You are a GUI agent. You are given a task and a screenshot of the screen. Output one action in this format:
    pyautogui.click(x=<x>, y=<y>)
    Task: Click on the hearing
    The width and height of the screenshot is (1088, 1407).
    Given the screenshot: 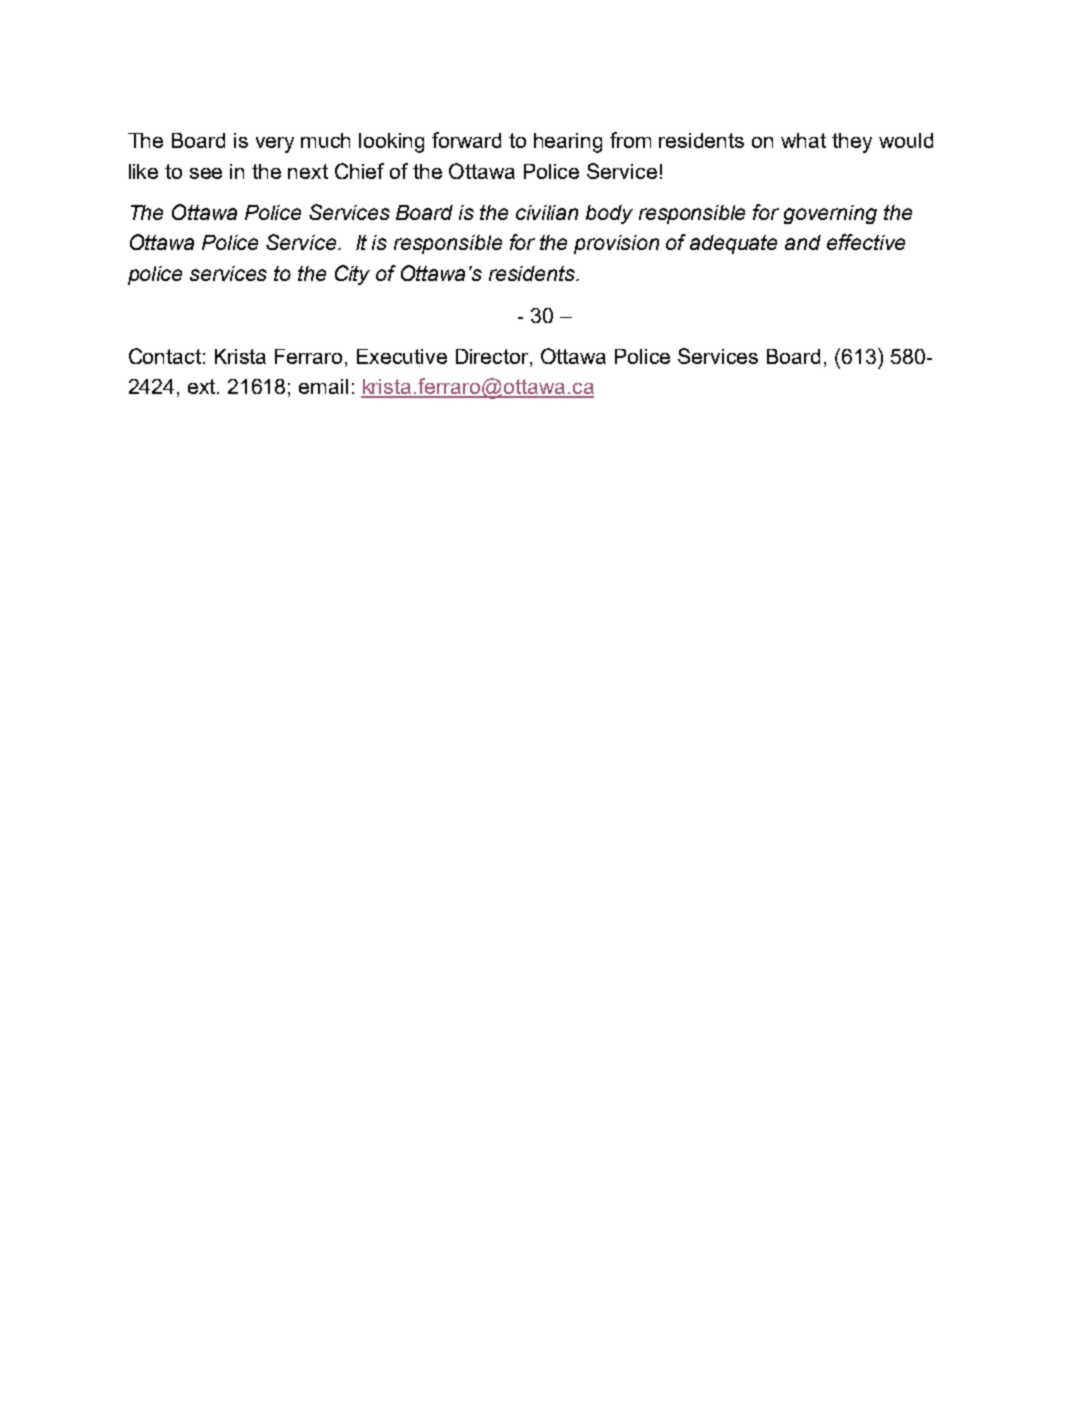 What is the action you would take?
    pyautogui.click(x=568, y=143)
